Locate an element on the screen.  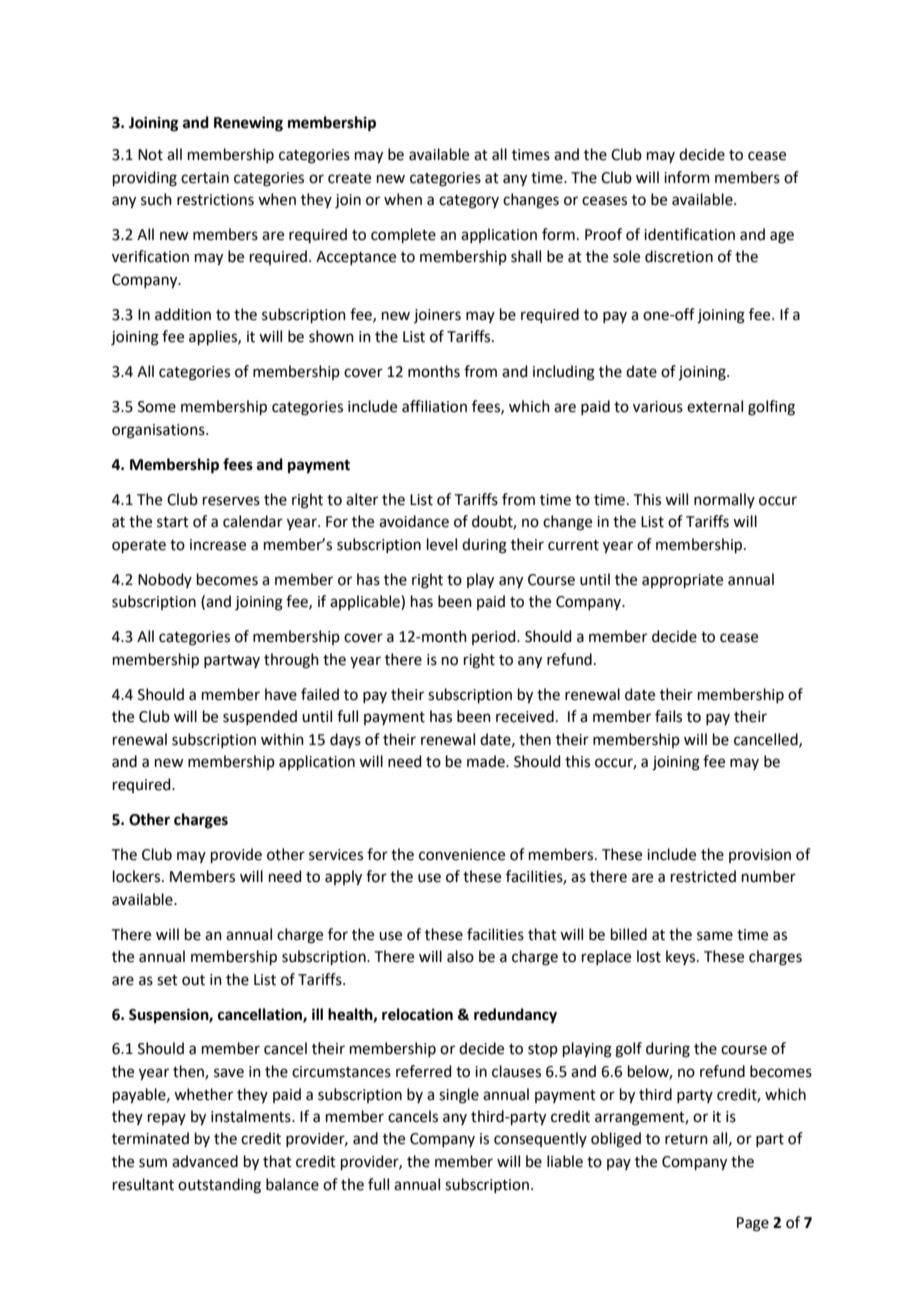
return is located at coordinates (686, 1139).
